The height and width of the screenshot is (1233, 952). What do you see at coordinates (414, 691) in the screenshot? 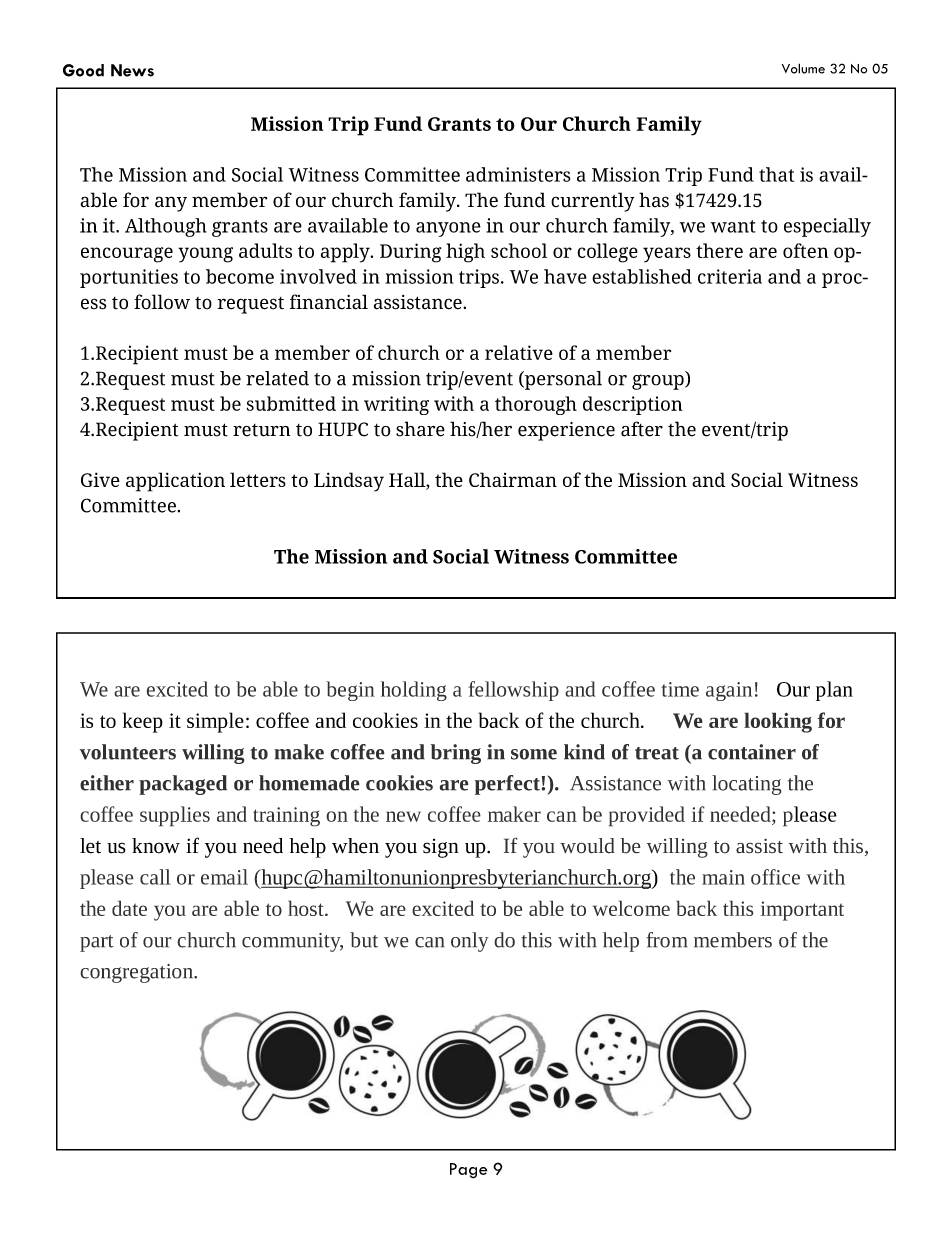
I see `holding` at bounding box center [414, 691].
